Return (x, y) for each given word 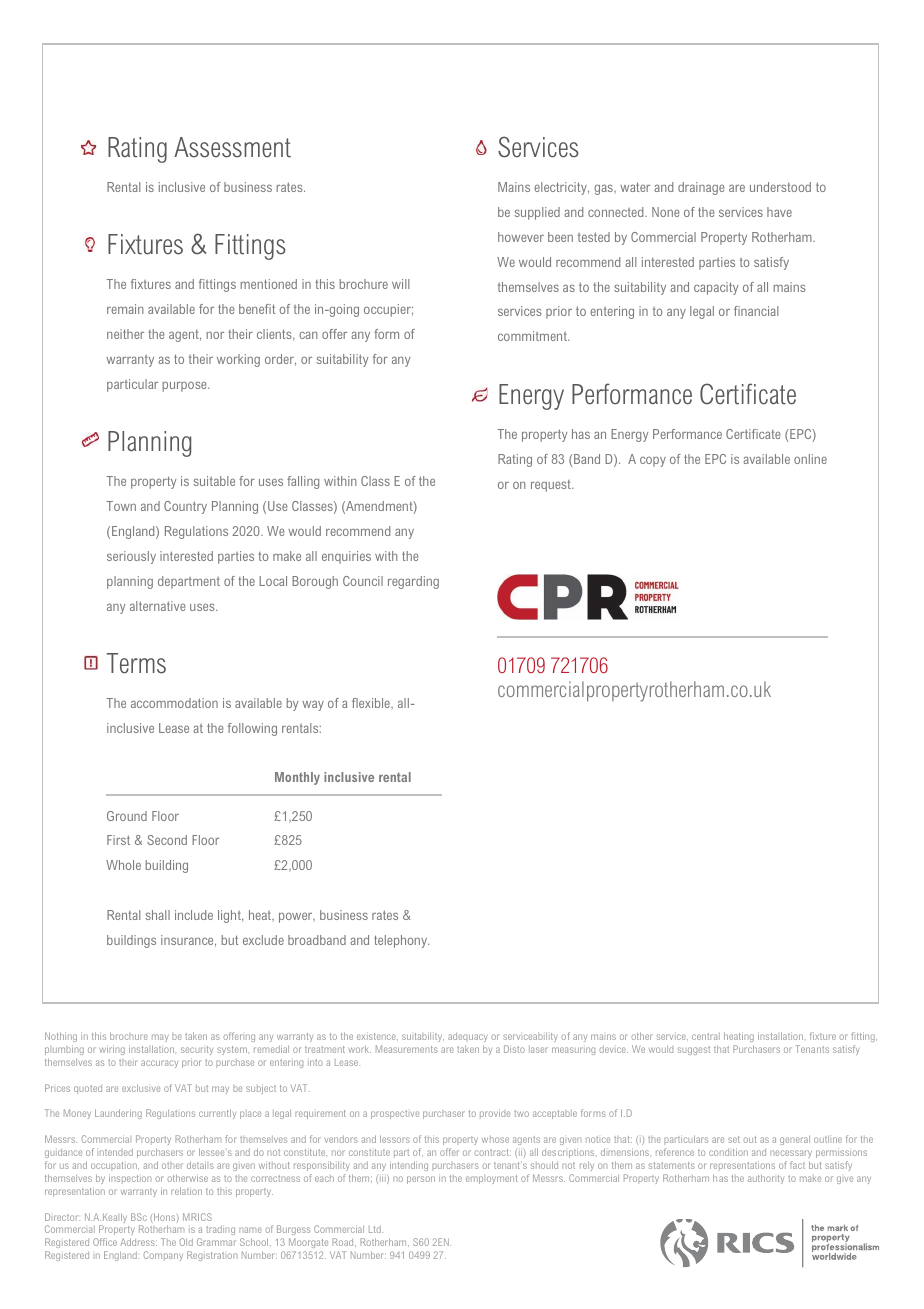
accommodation (174, 703)
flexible (372, 704)
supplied (537, 213)
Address (138, 1242)
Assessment (232, 147)
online (810, 459)
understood (780, 187)
